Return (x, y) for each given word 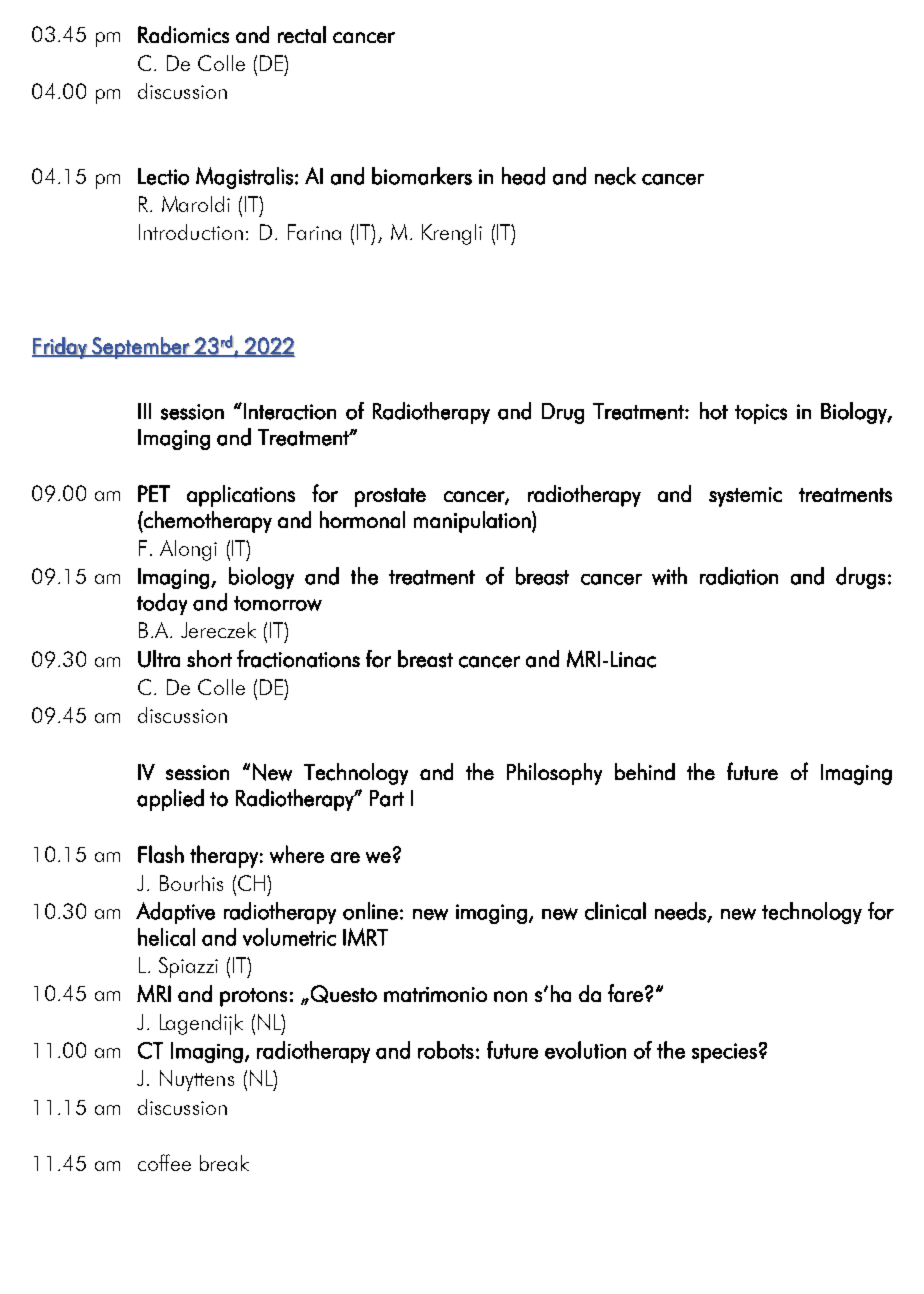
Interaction (290, 411)
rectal (302, 34)
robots (446, 1050)
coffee (164, 1162)
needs (681, 912)
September (141, 348)
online (370, 911)
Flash (161, 854)
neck (615, 176)
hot (714, 411)
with (669, 576)
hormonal (362, 519)
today (162, 604)
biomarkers (422, 176)
